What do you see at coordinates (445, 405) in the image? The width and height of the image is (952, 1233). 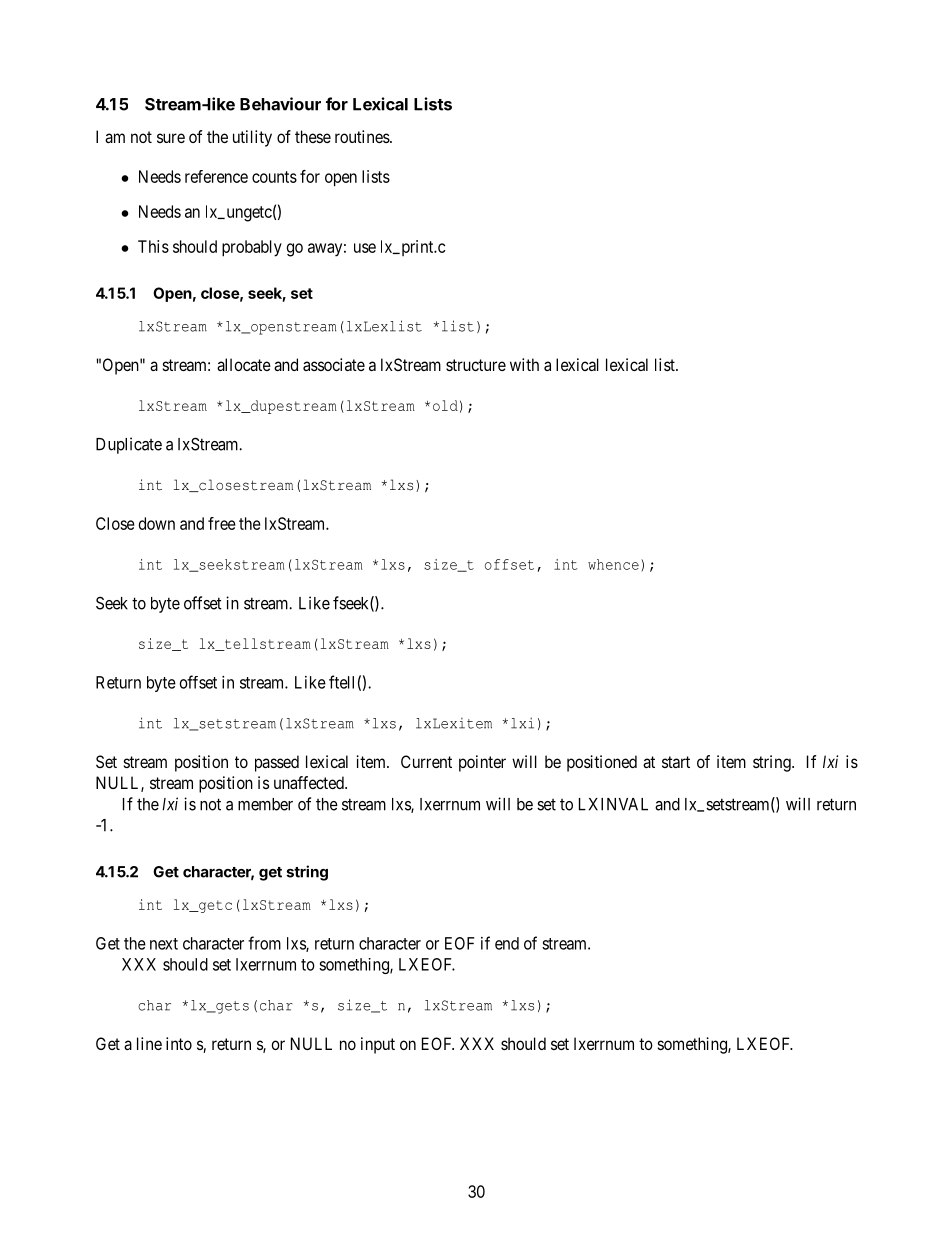 I see `old` at bounding box center [445, 405].
